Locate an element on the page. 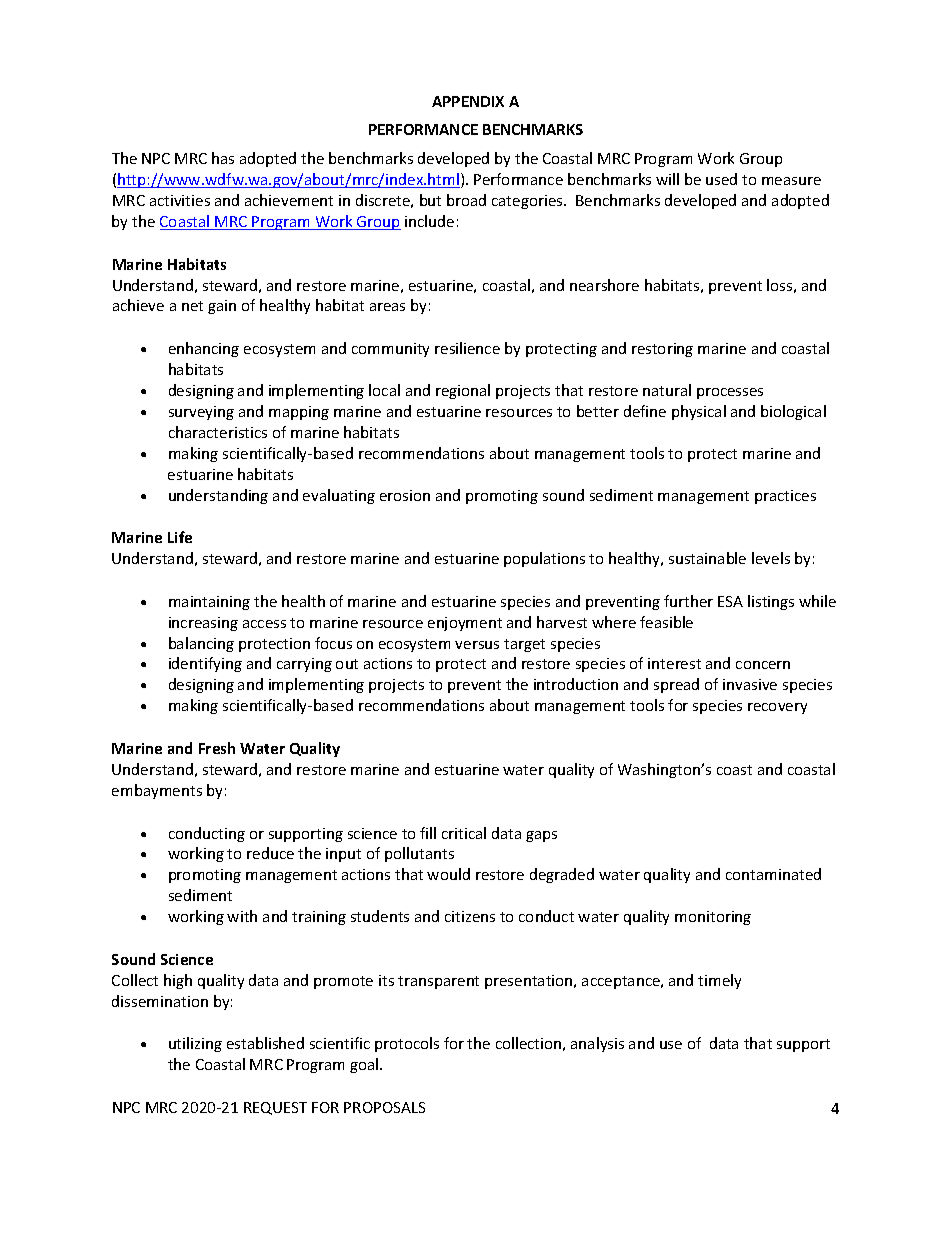  Fresh is located at coordinates (217, 748).
